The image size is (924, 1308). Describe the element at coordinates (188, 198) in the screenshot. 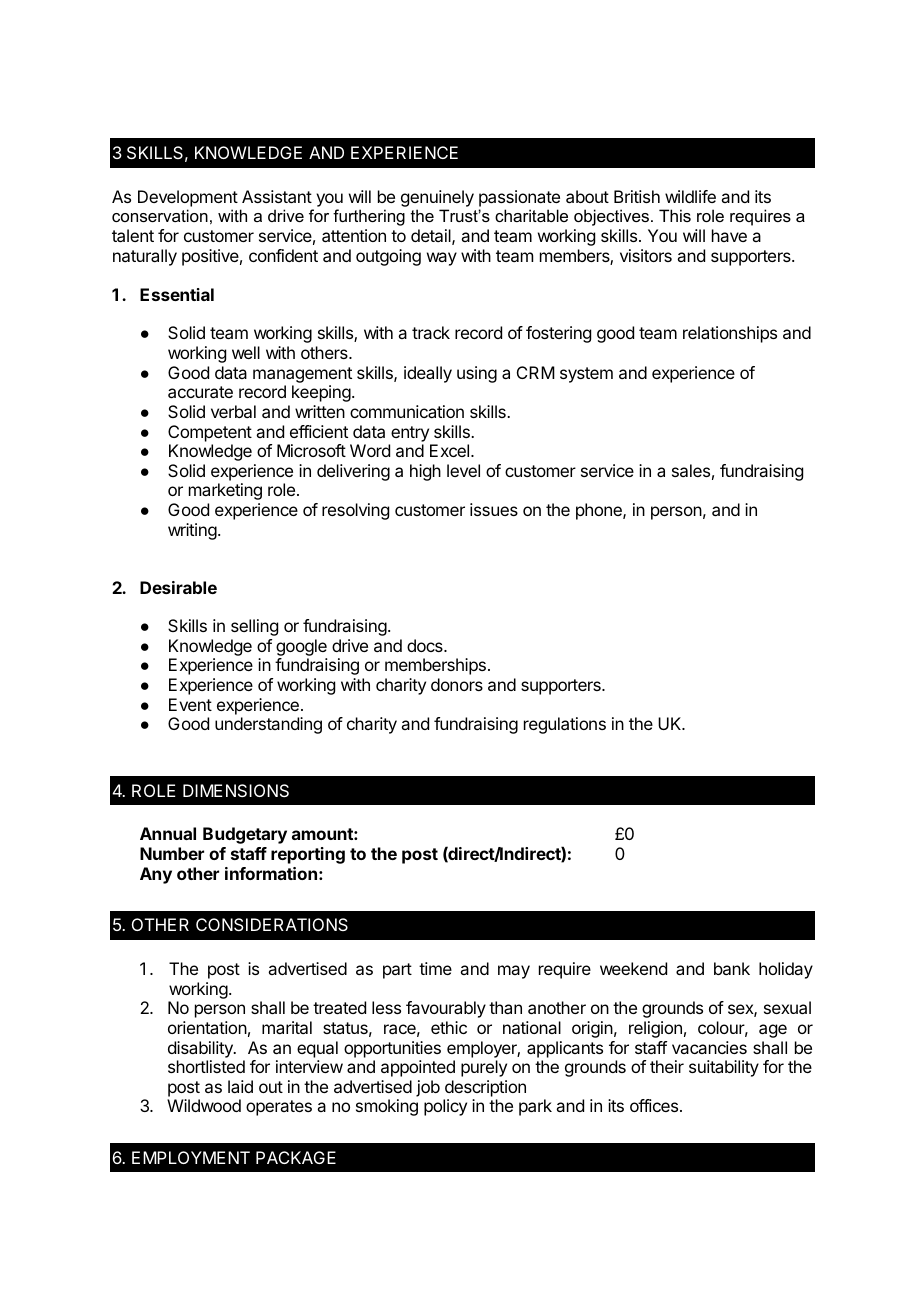

I see `Development` at that location.
